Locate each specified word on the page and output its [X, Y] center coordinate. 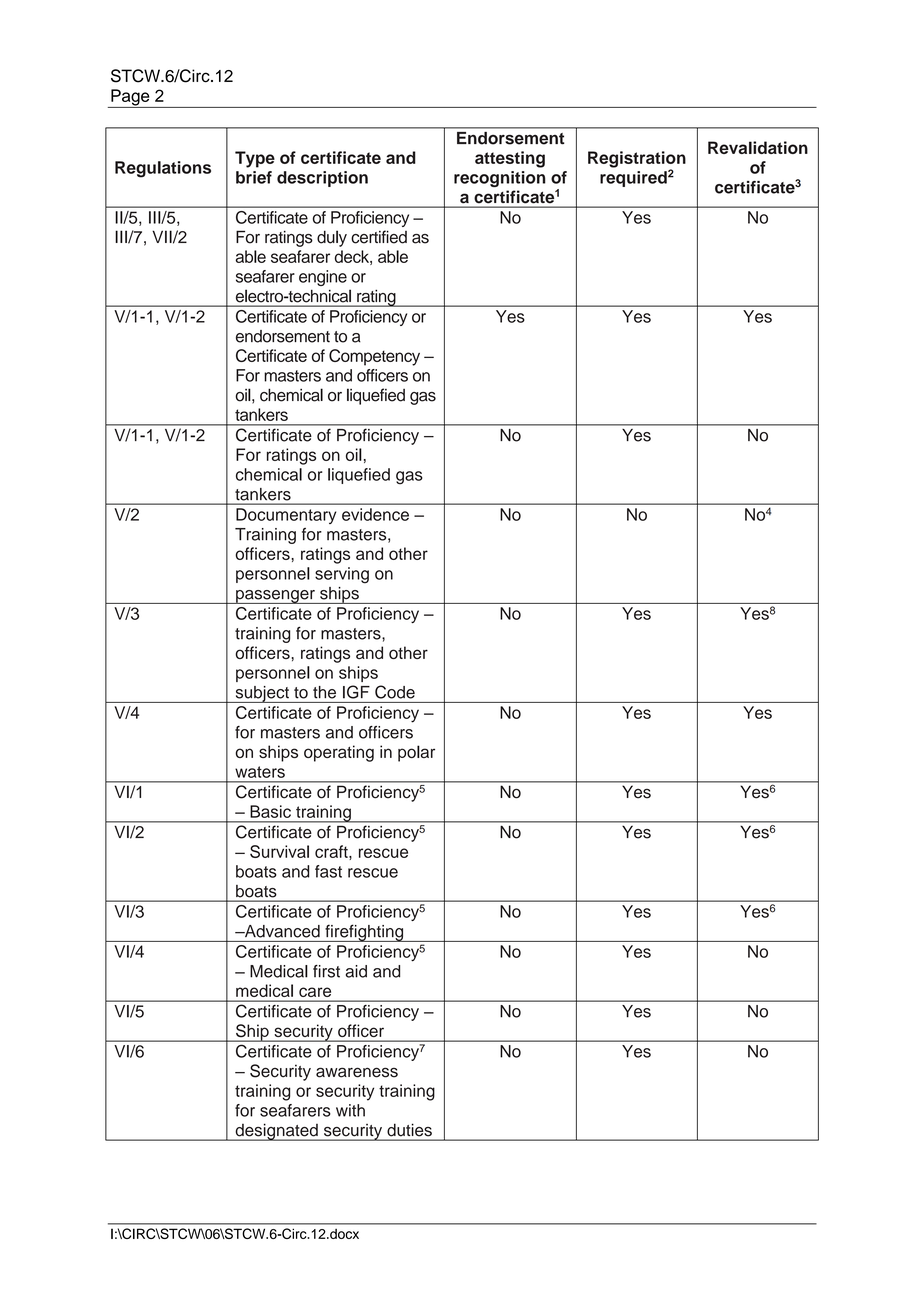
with [350, 1110]
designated [276, 1132]
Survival [279, 851]
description [322, 179]
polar [416, 753]
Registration [637, 160]
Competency [374, 357]
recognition [500, 179]
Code [395, 692]
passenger [275, 597]
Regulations [163, 169]
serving [342, 575]
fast [328, 871]
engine [323, 278]
